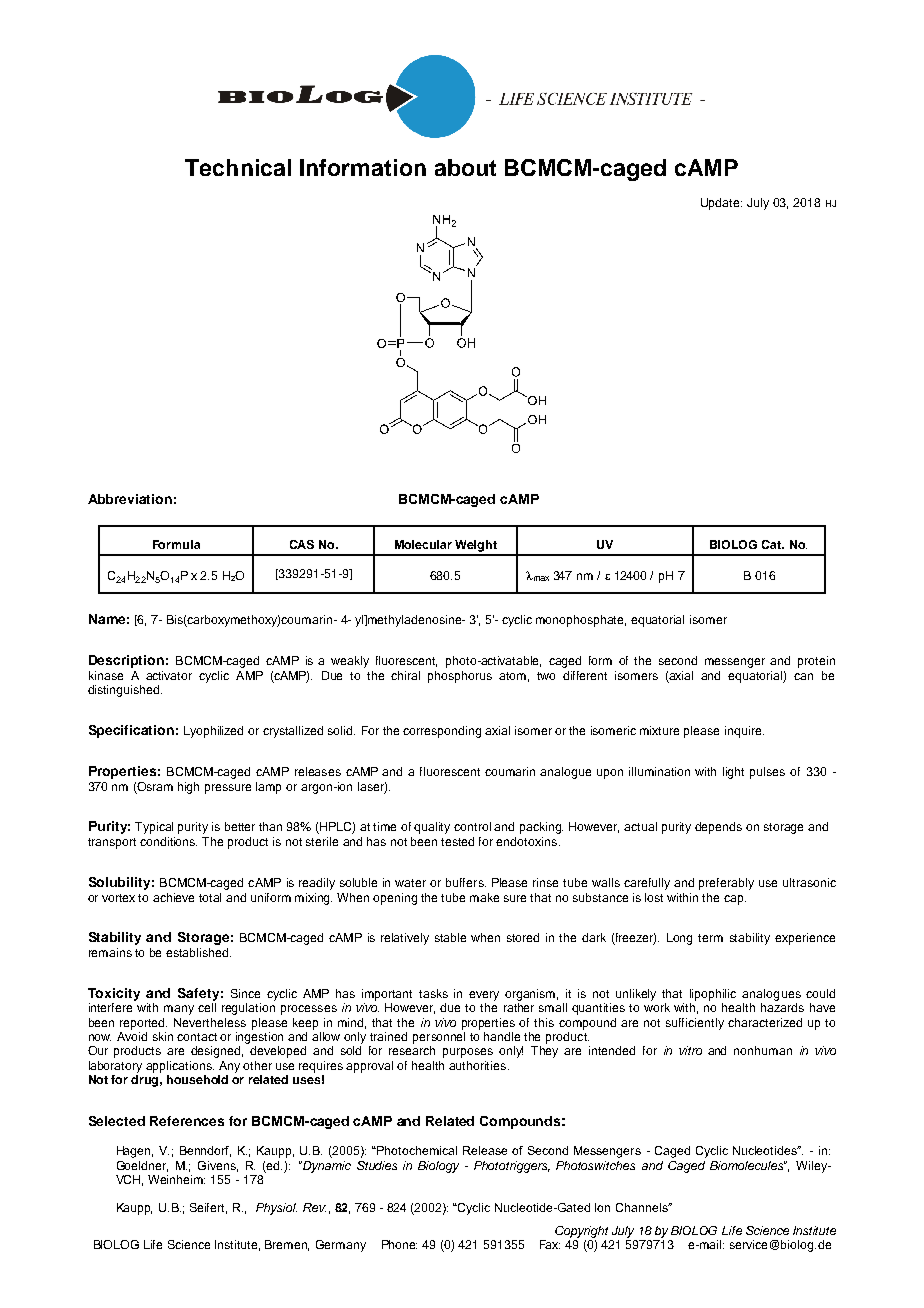  I want to click on Givens, so click(218, 1166).
